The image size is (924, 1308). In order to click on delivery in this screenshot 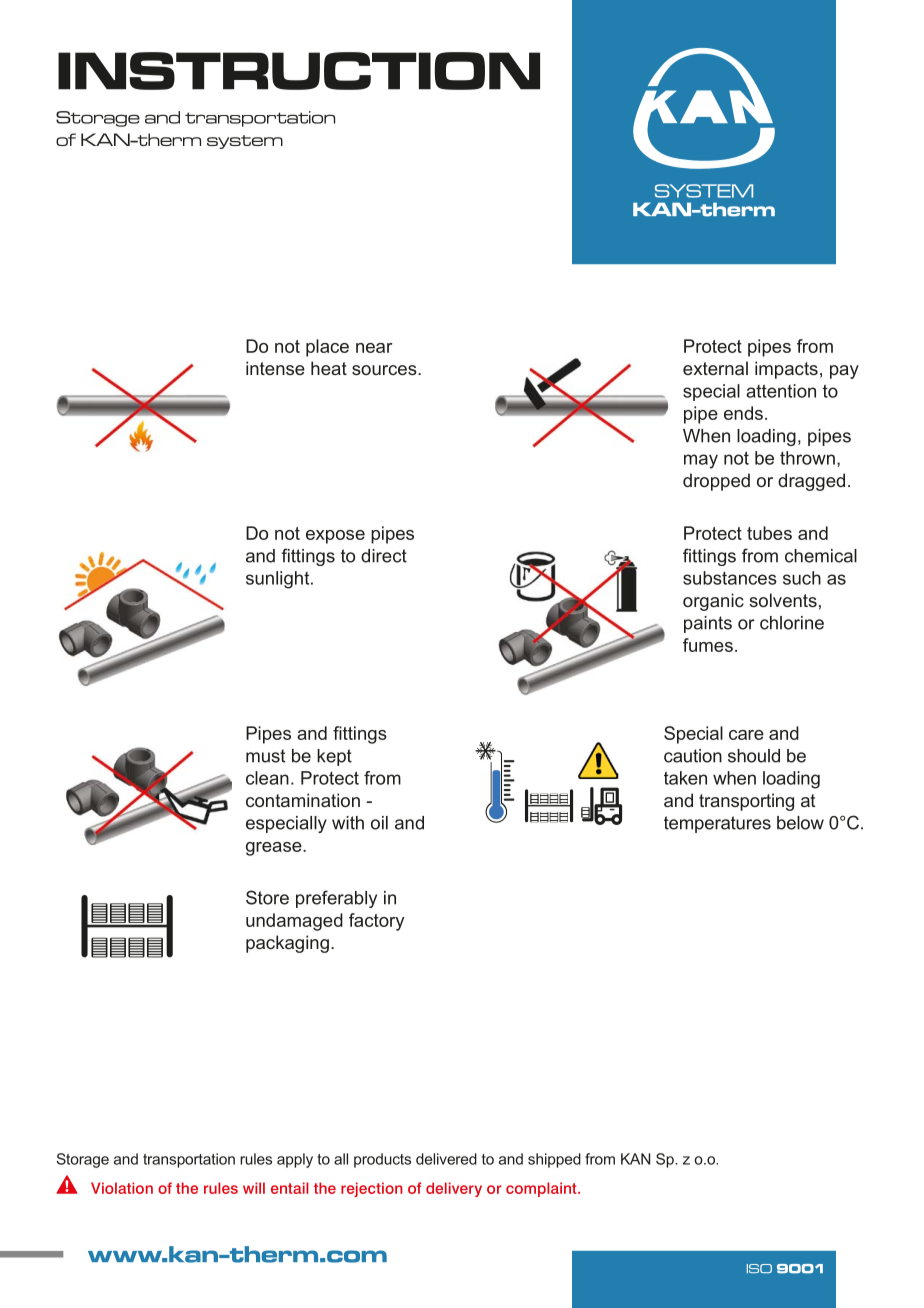, I will do `click(454, 1189)`.
